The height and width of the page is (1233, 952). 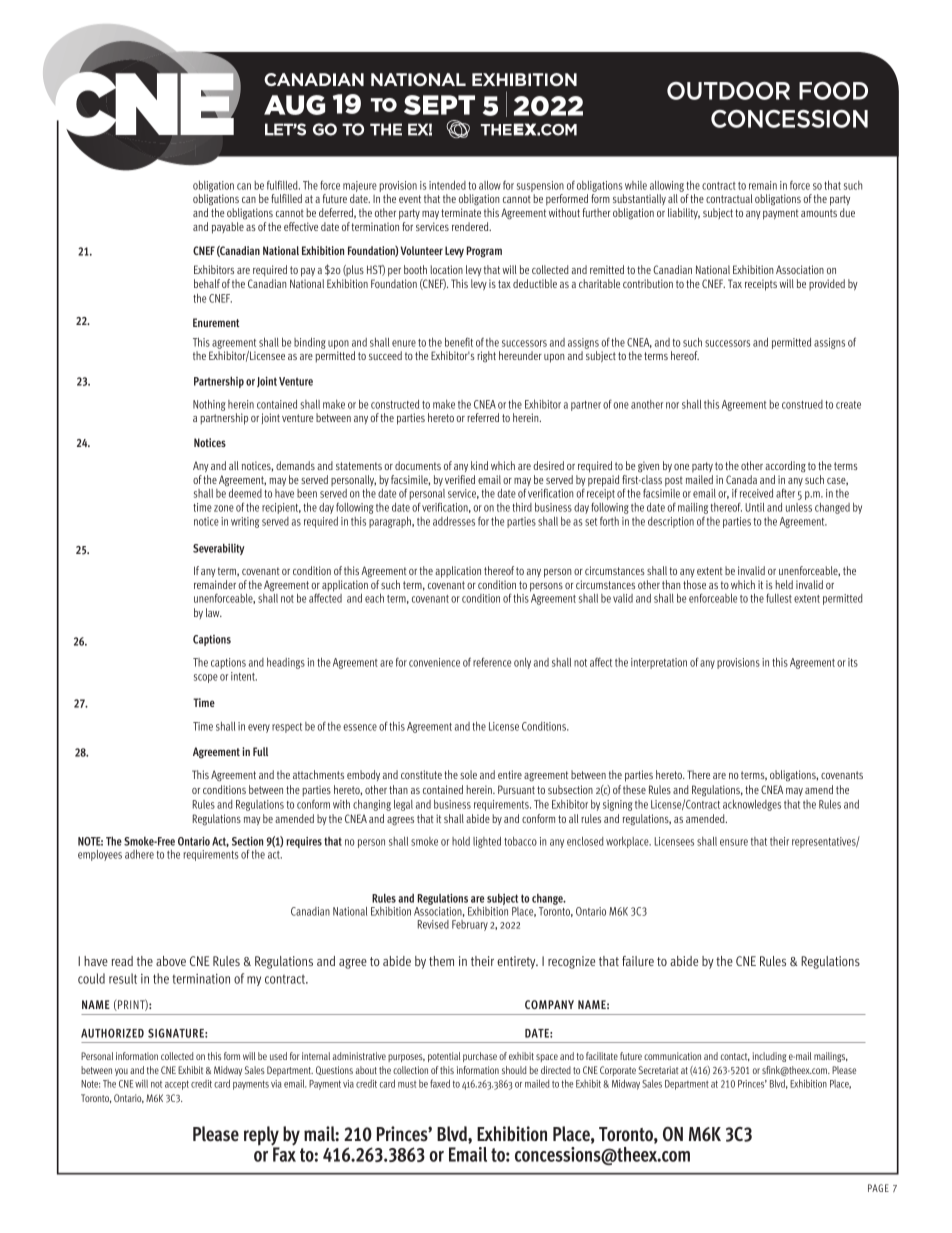 What do you see at coordinates (492, 662) in the page?
I see `reference` at bounding box center [492, 662].
